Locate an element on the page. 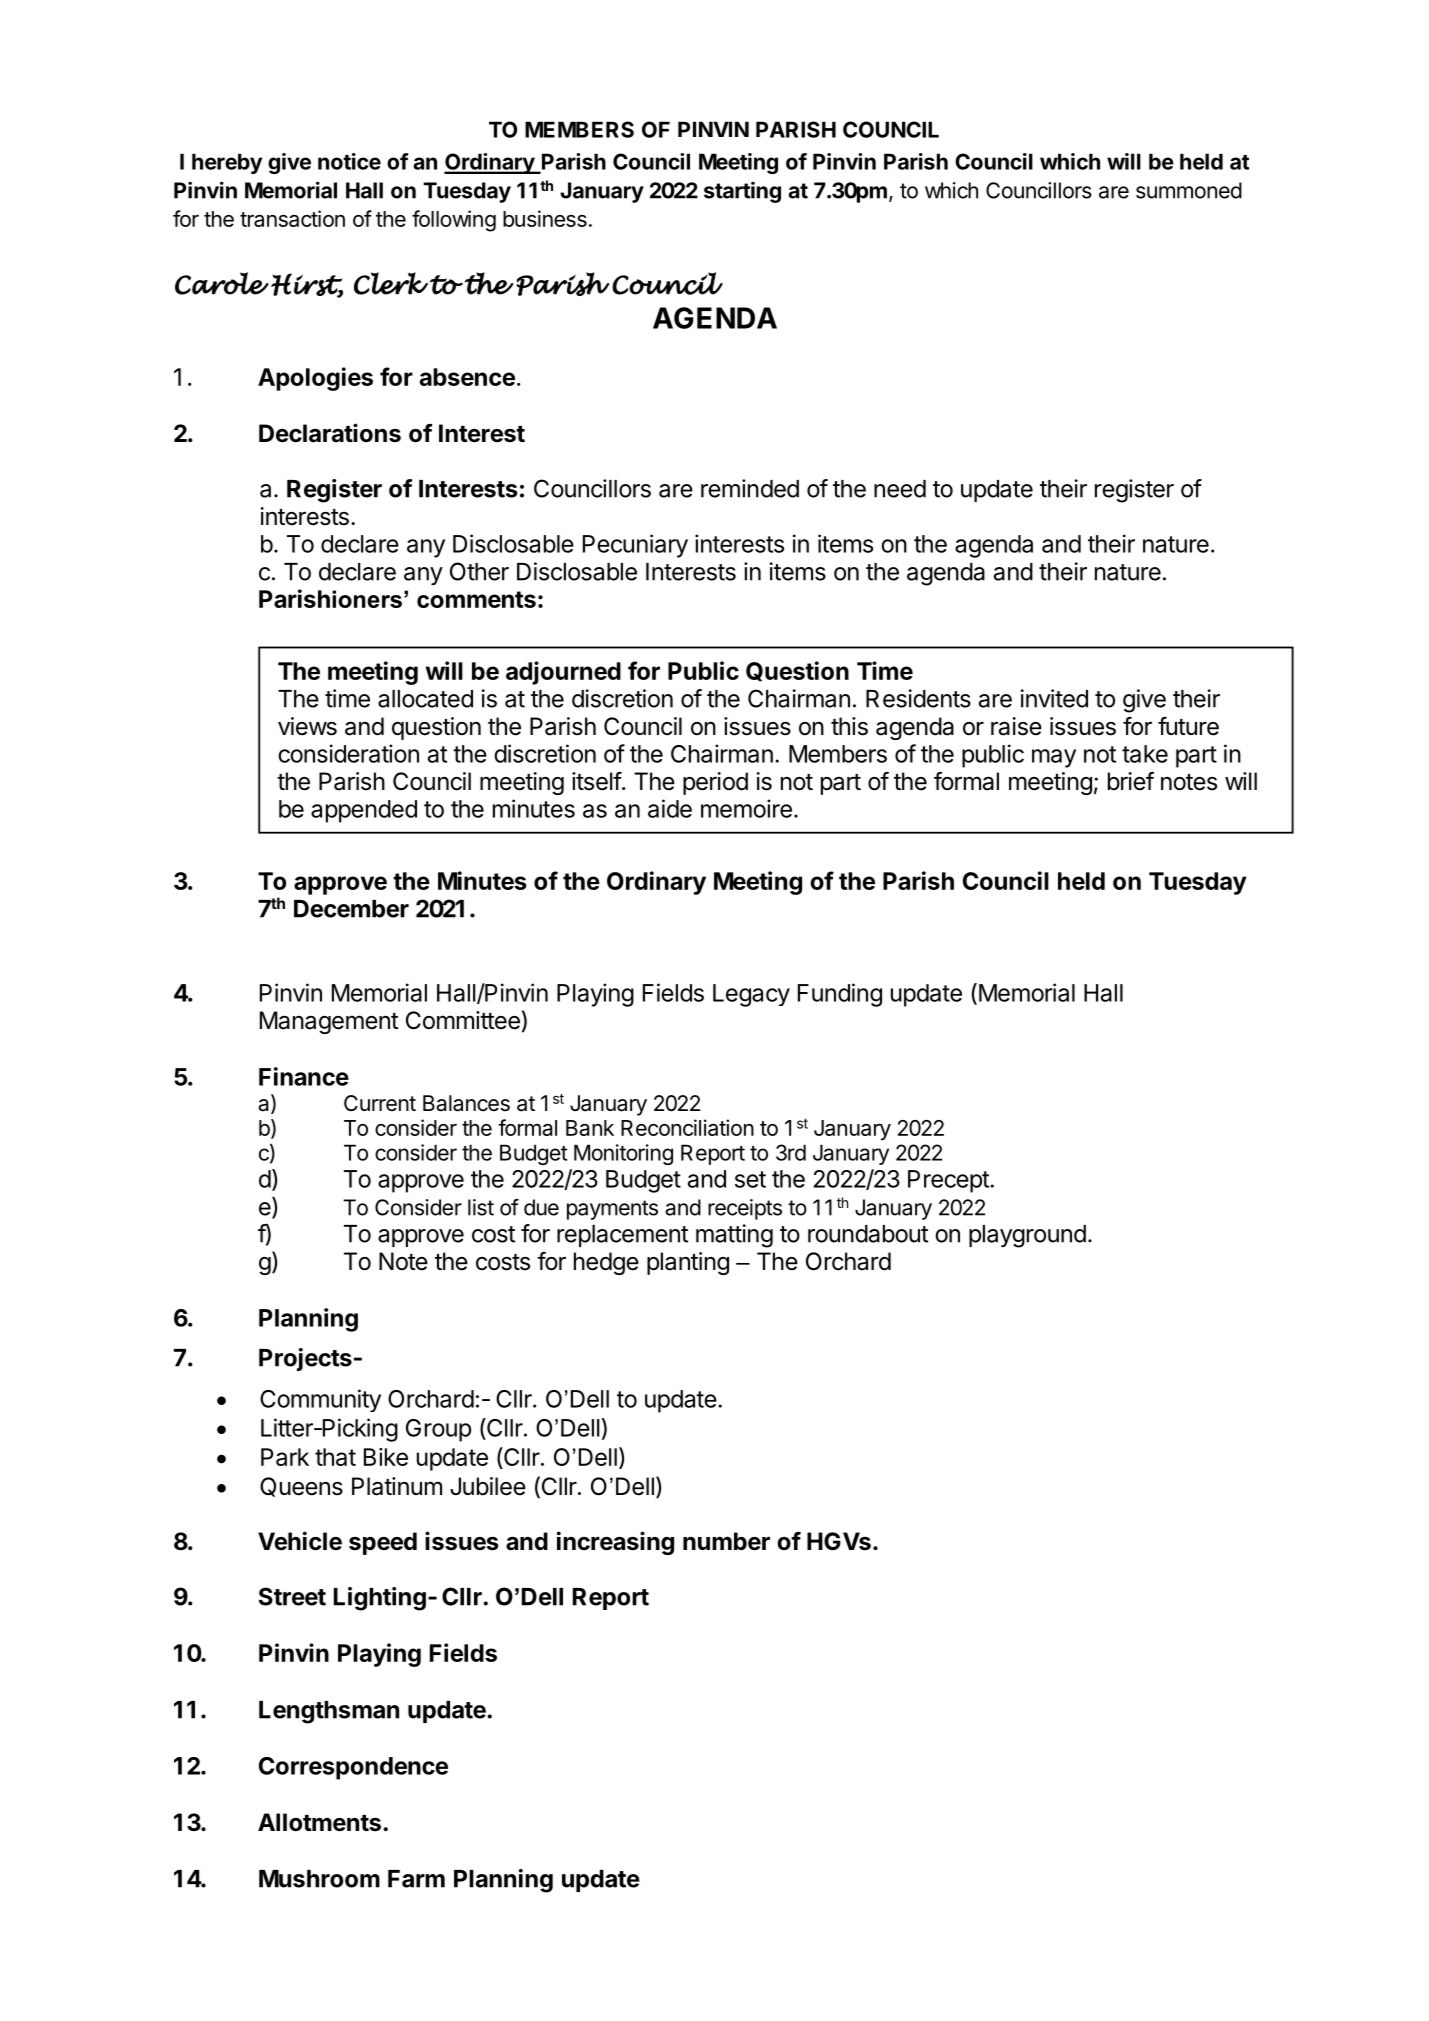 The width and height of the image is (1429, 2021). Management is located at coordinates (329, 1022).
